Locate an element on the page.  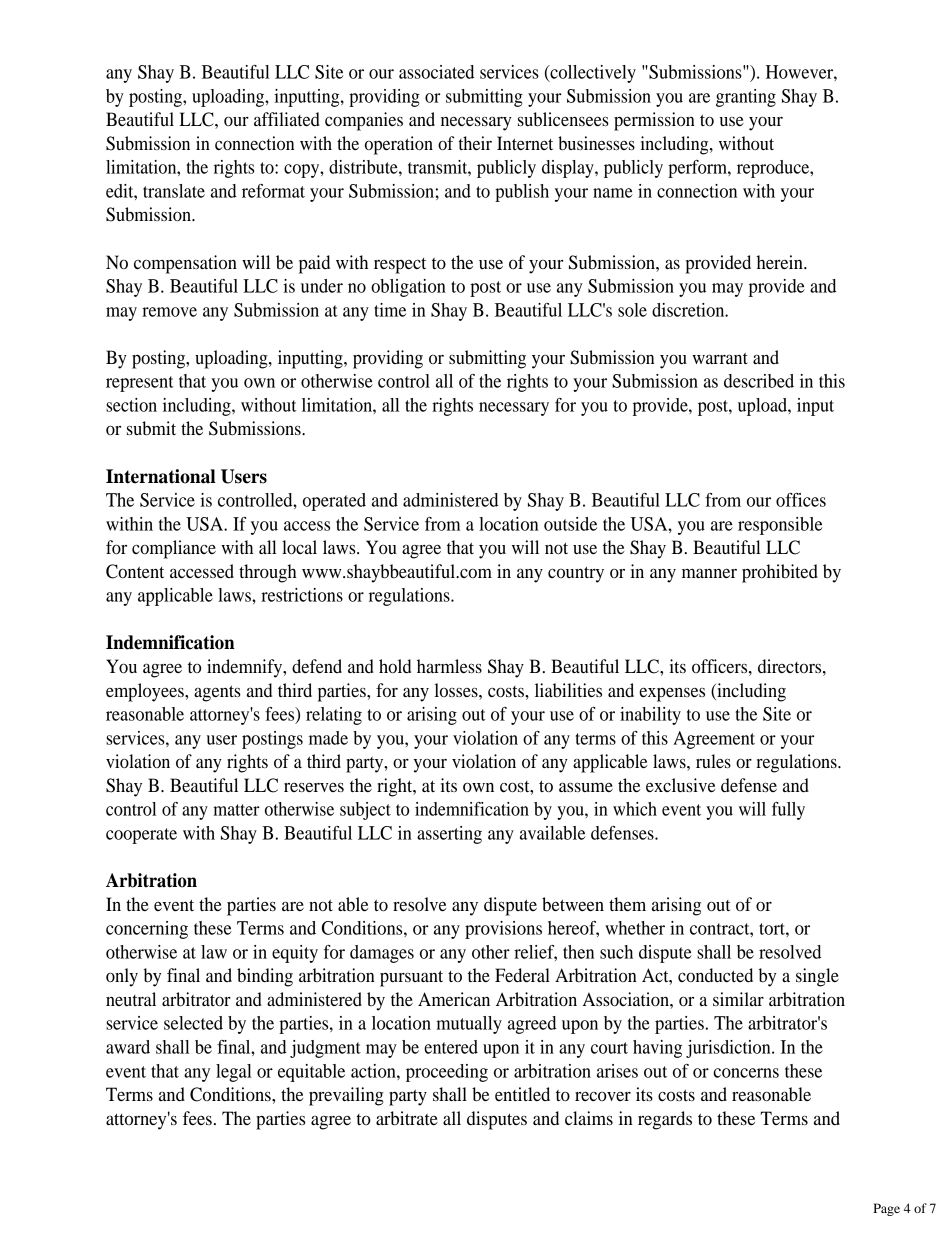
International is located at coordinates (161, 476).
